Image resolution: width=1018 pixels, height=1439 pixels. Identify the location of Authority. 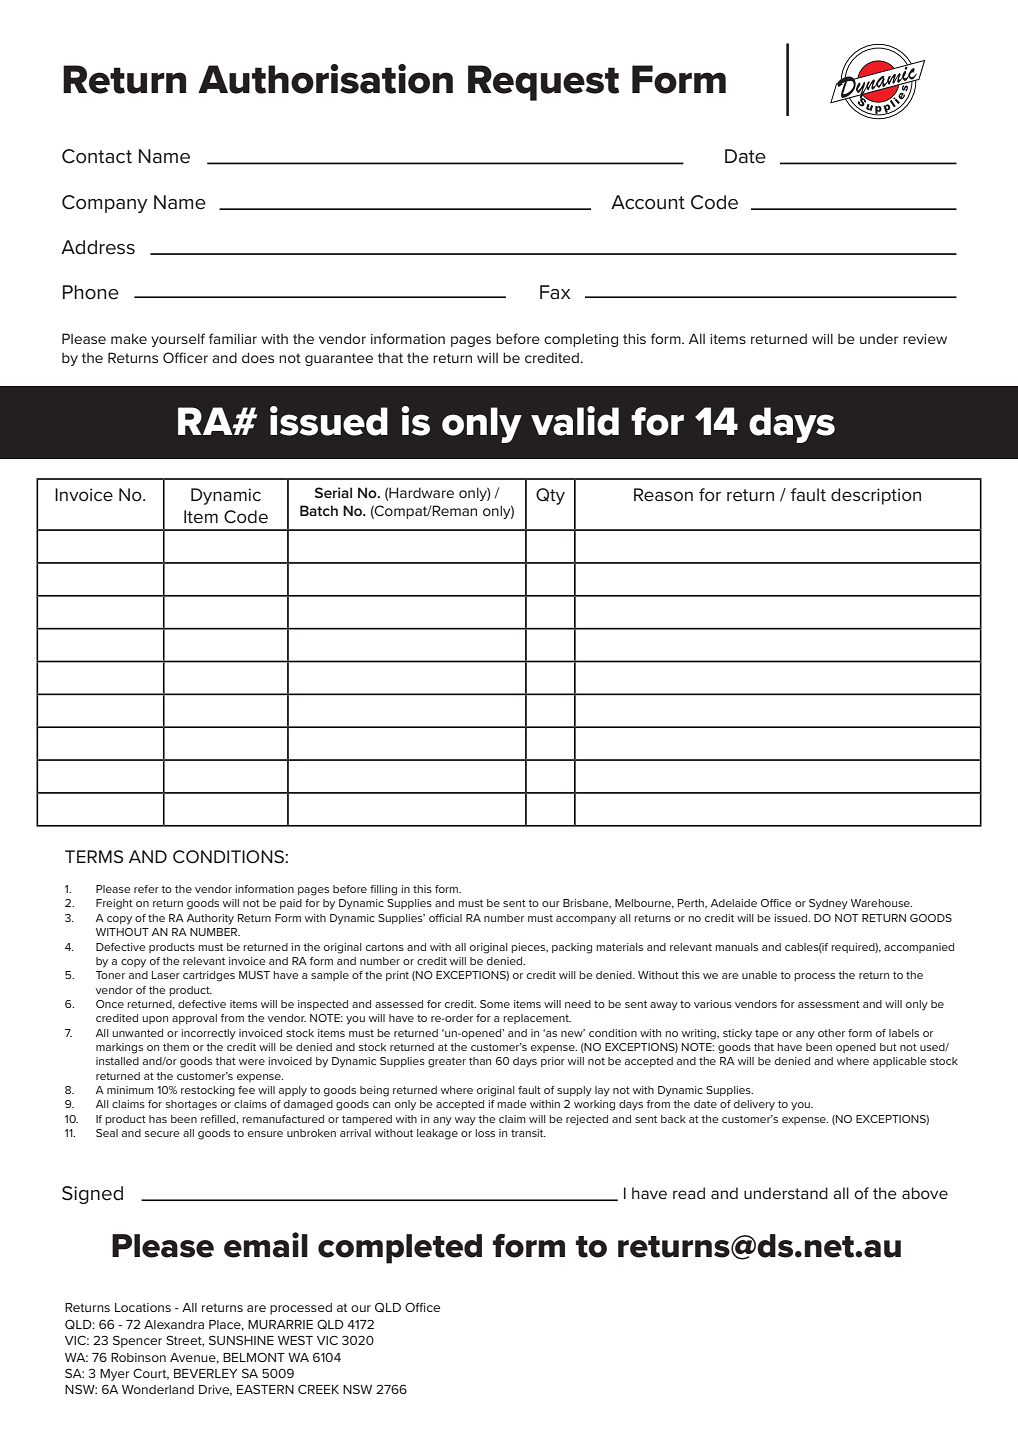
(210, 919).
